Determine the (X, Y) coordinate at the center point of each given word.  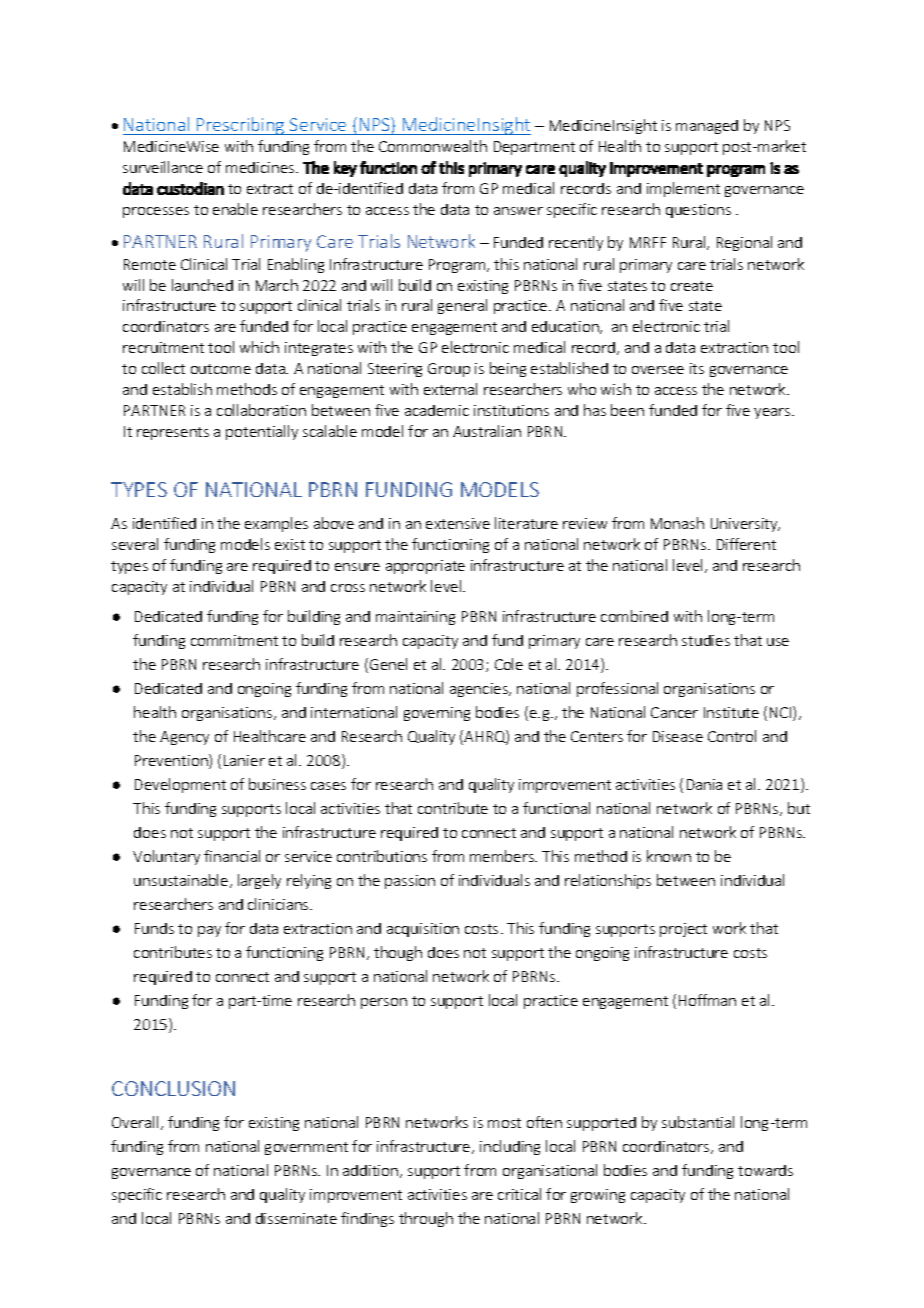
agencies (480, 690)
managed (707, 127)
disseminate (296, 1218)
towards (765, 1170)
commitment (234, 640)
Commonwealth (433, 146)
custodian (190, 188)
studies (706, 640)
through (426, 1219)
